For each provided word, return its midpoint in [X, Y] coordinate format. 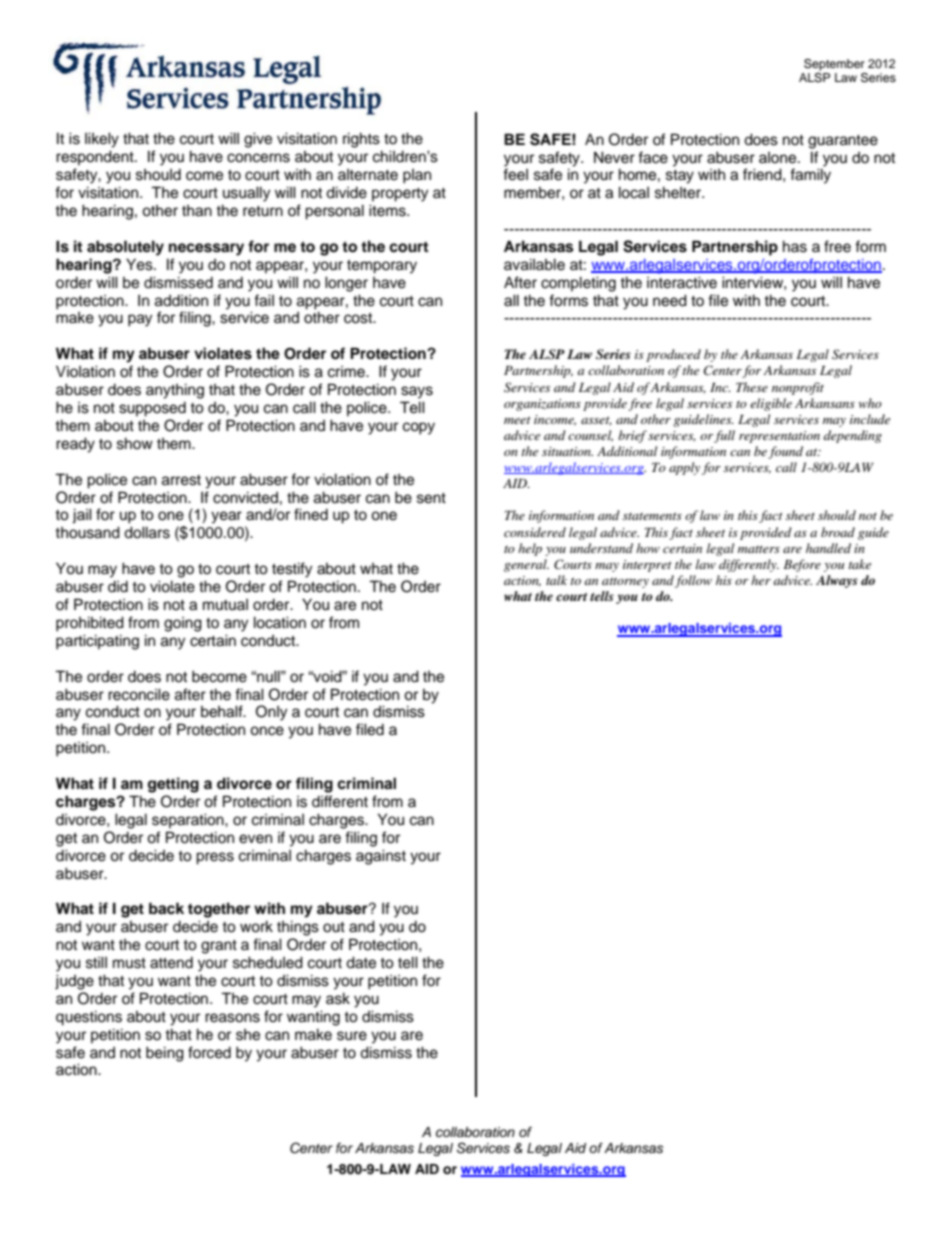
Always [837, 581]
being [165, 1054]
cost [359, 318]
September [834, 65]
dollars [147, 532]
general [526, 565]
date [361, 962]
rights [361, 140]
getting [173, 785]
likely [102, 140]
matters [759, 549]
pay [140, 320]
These [752, 387]
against [381, 857]
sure [352, 1036]
